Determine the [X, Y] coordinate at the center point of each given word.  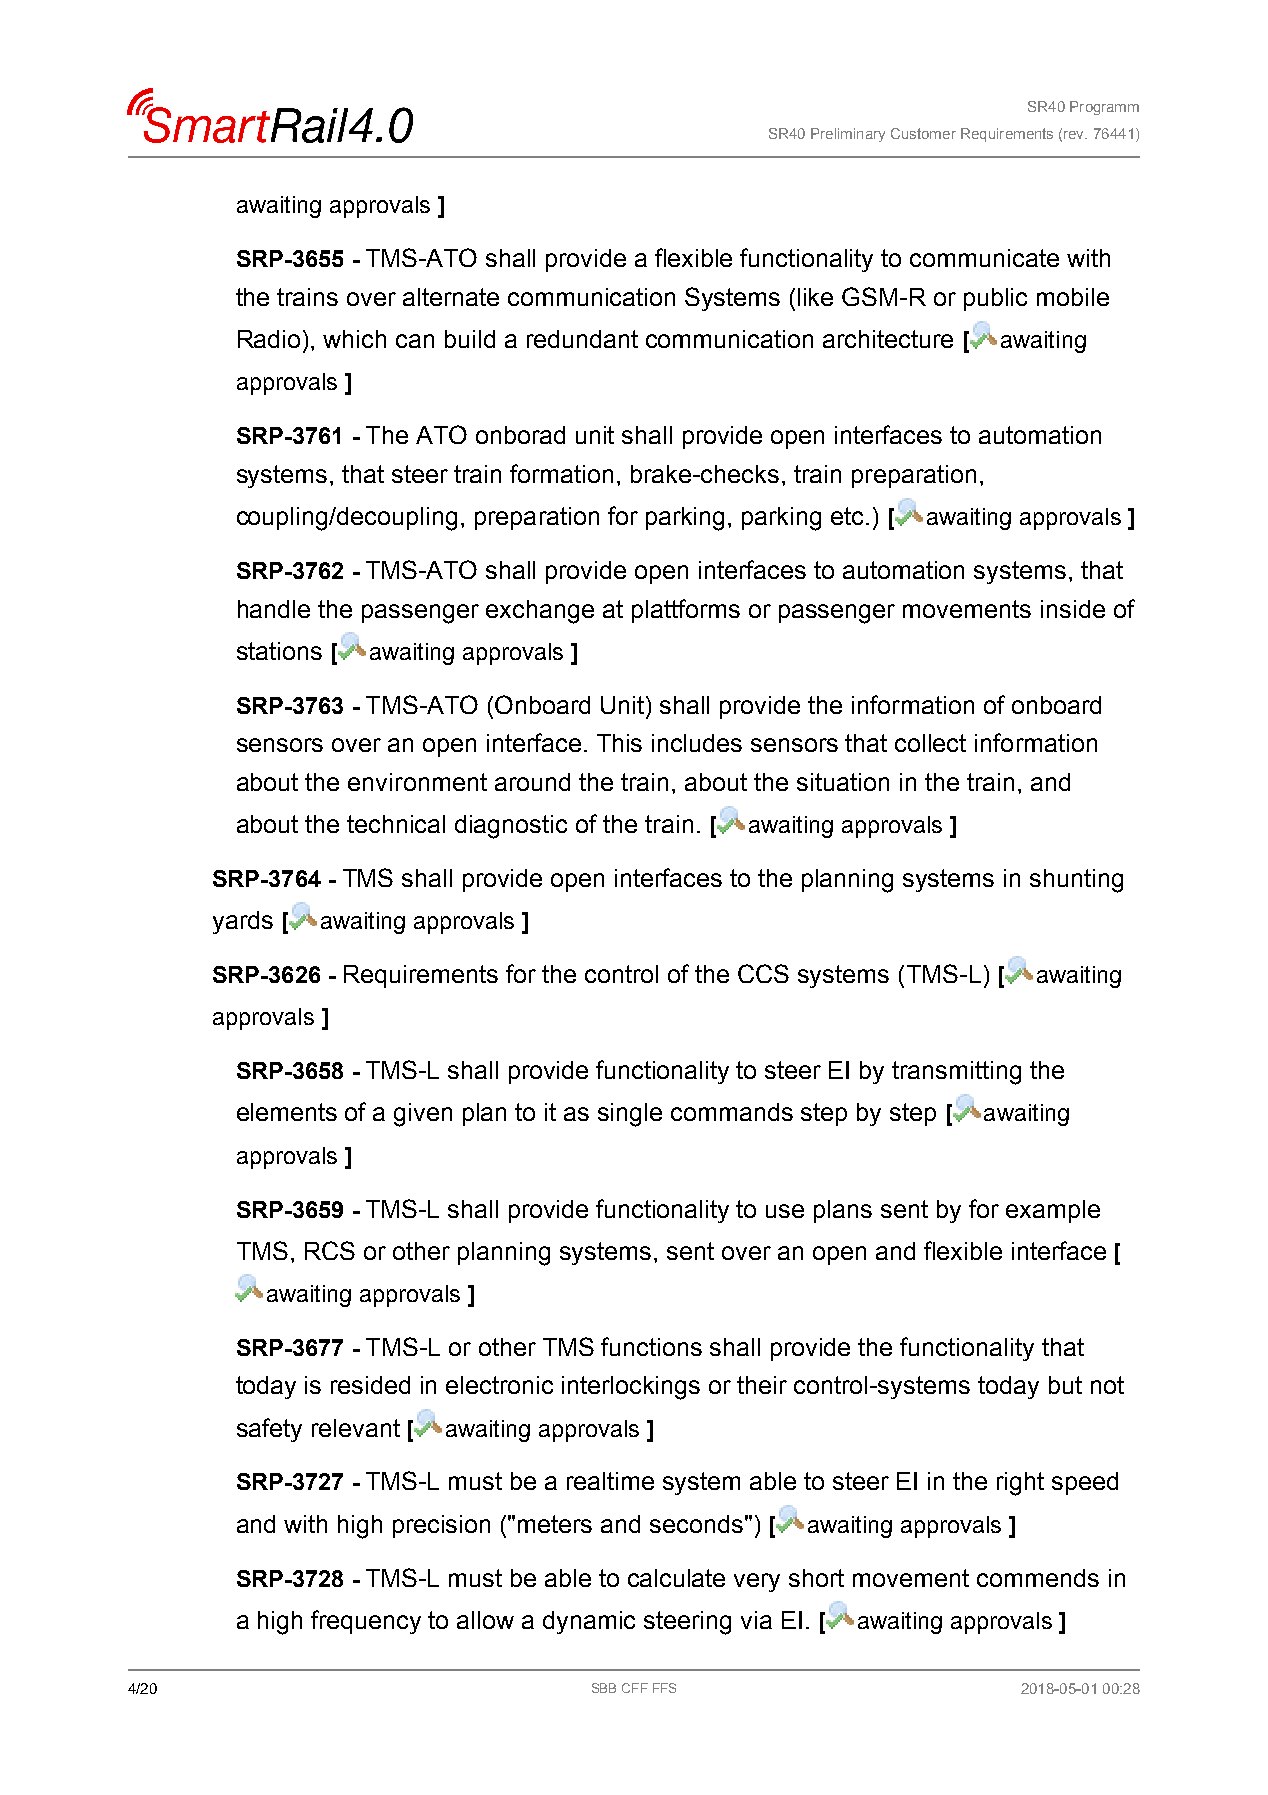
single [630, 1115]
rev [1075, 135]
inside [1073, 609]
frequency [366, 1622]
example [1053, 1211]
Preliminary [848, 135]
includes [697, 743]
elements [287, 1112]
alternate [451, 297]
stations [279, 651]
